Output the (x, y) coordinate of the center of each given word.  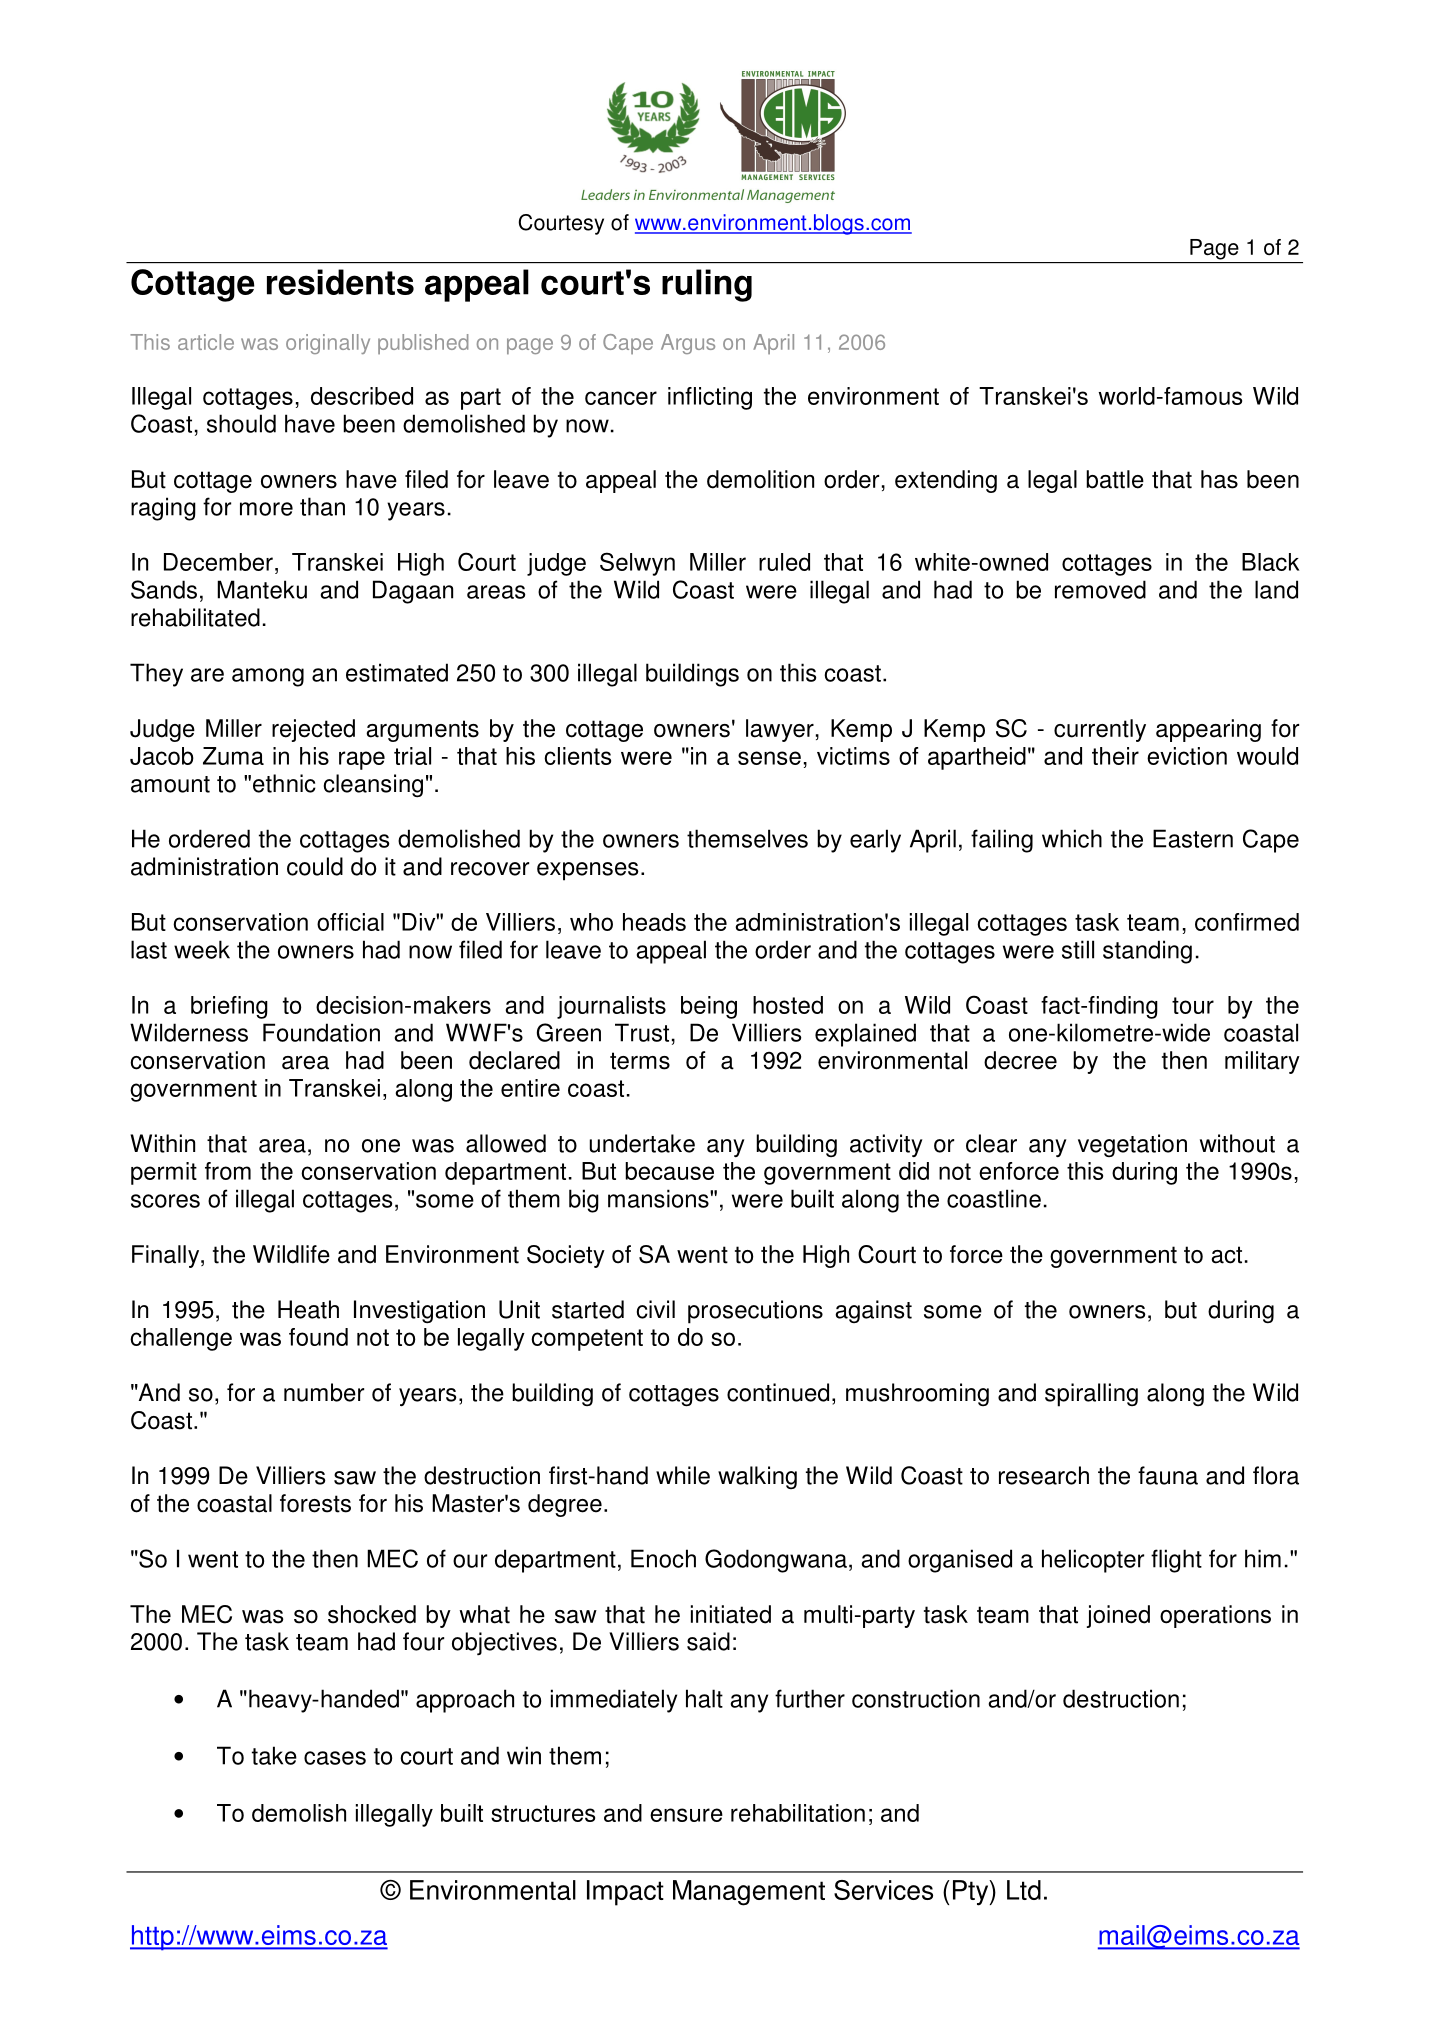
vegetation (1132, 1145)
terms (640, 1061)
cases (335, 1758)
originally (328, 344)
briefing (229, 1007)
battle (1115, 479)
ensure (686, 1815)
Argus (688, 344)
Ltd (1024, 1890)
